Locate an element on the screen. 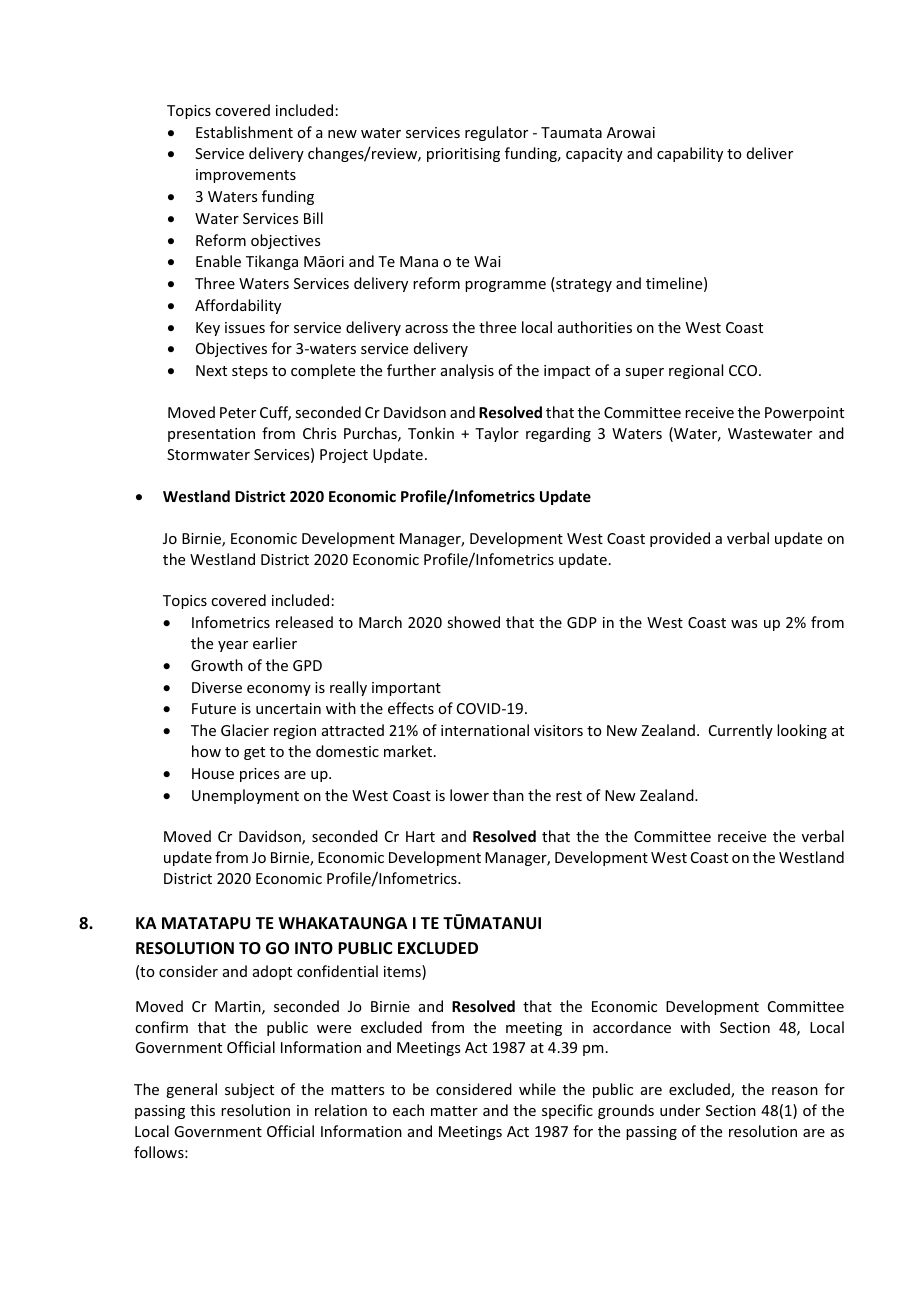 The height and width of the screenshot is (1308, 924). improvements is located at coordinates (246, 176).
